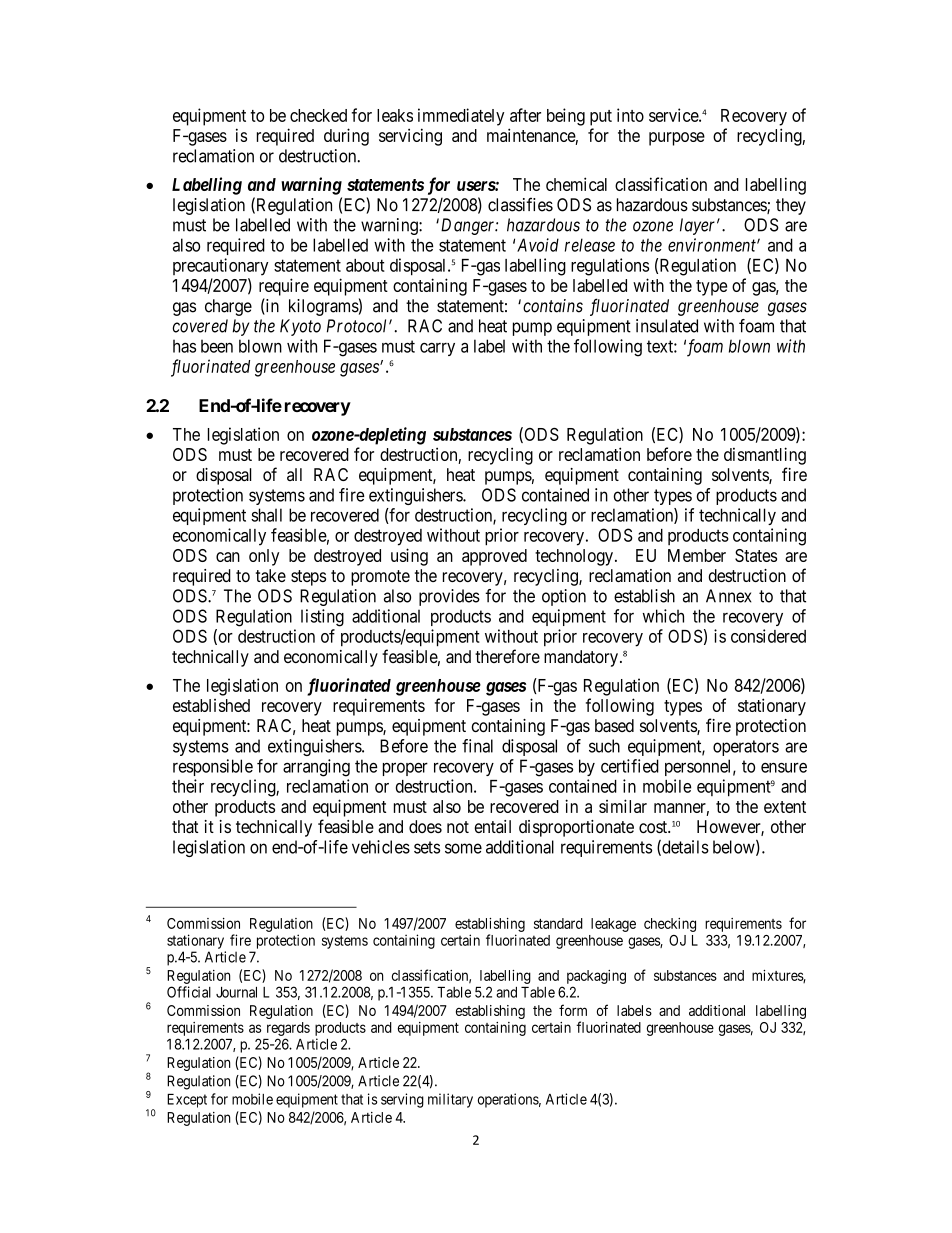  Describe the element at coordinates (729, 596) in the image. I see `Annex` at that location.
